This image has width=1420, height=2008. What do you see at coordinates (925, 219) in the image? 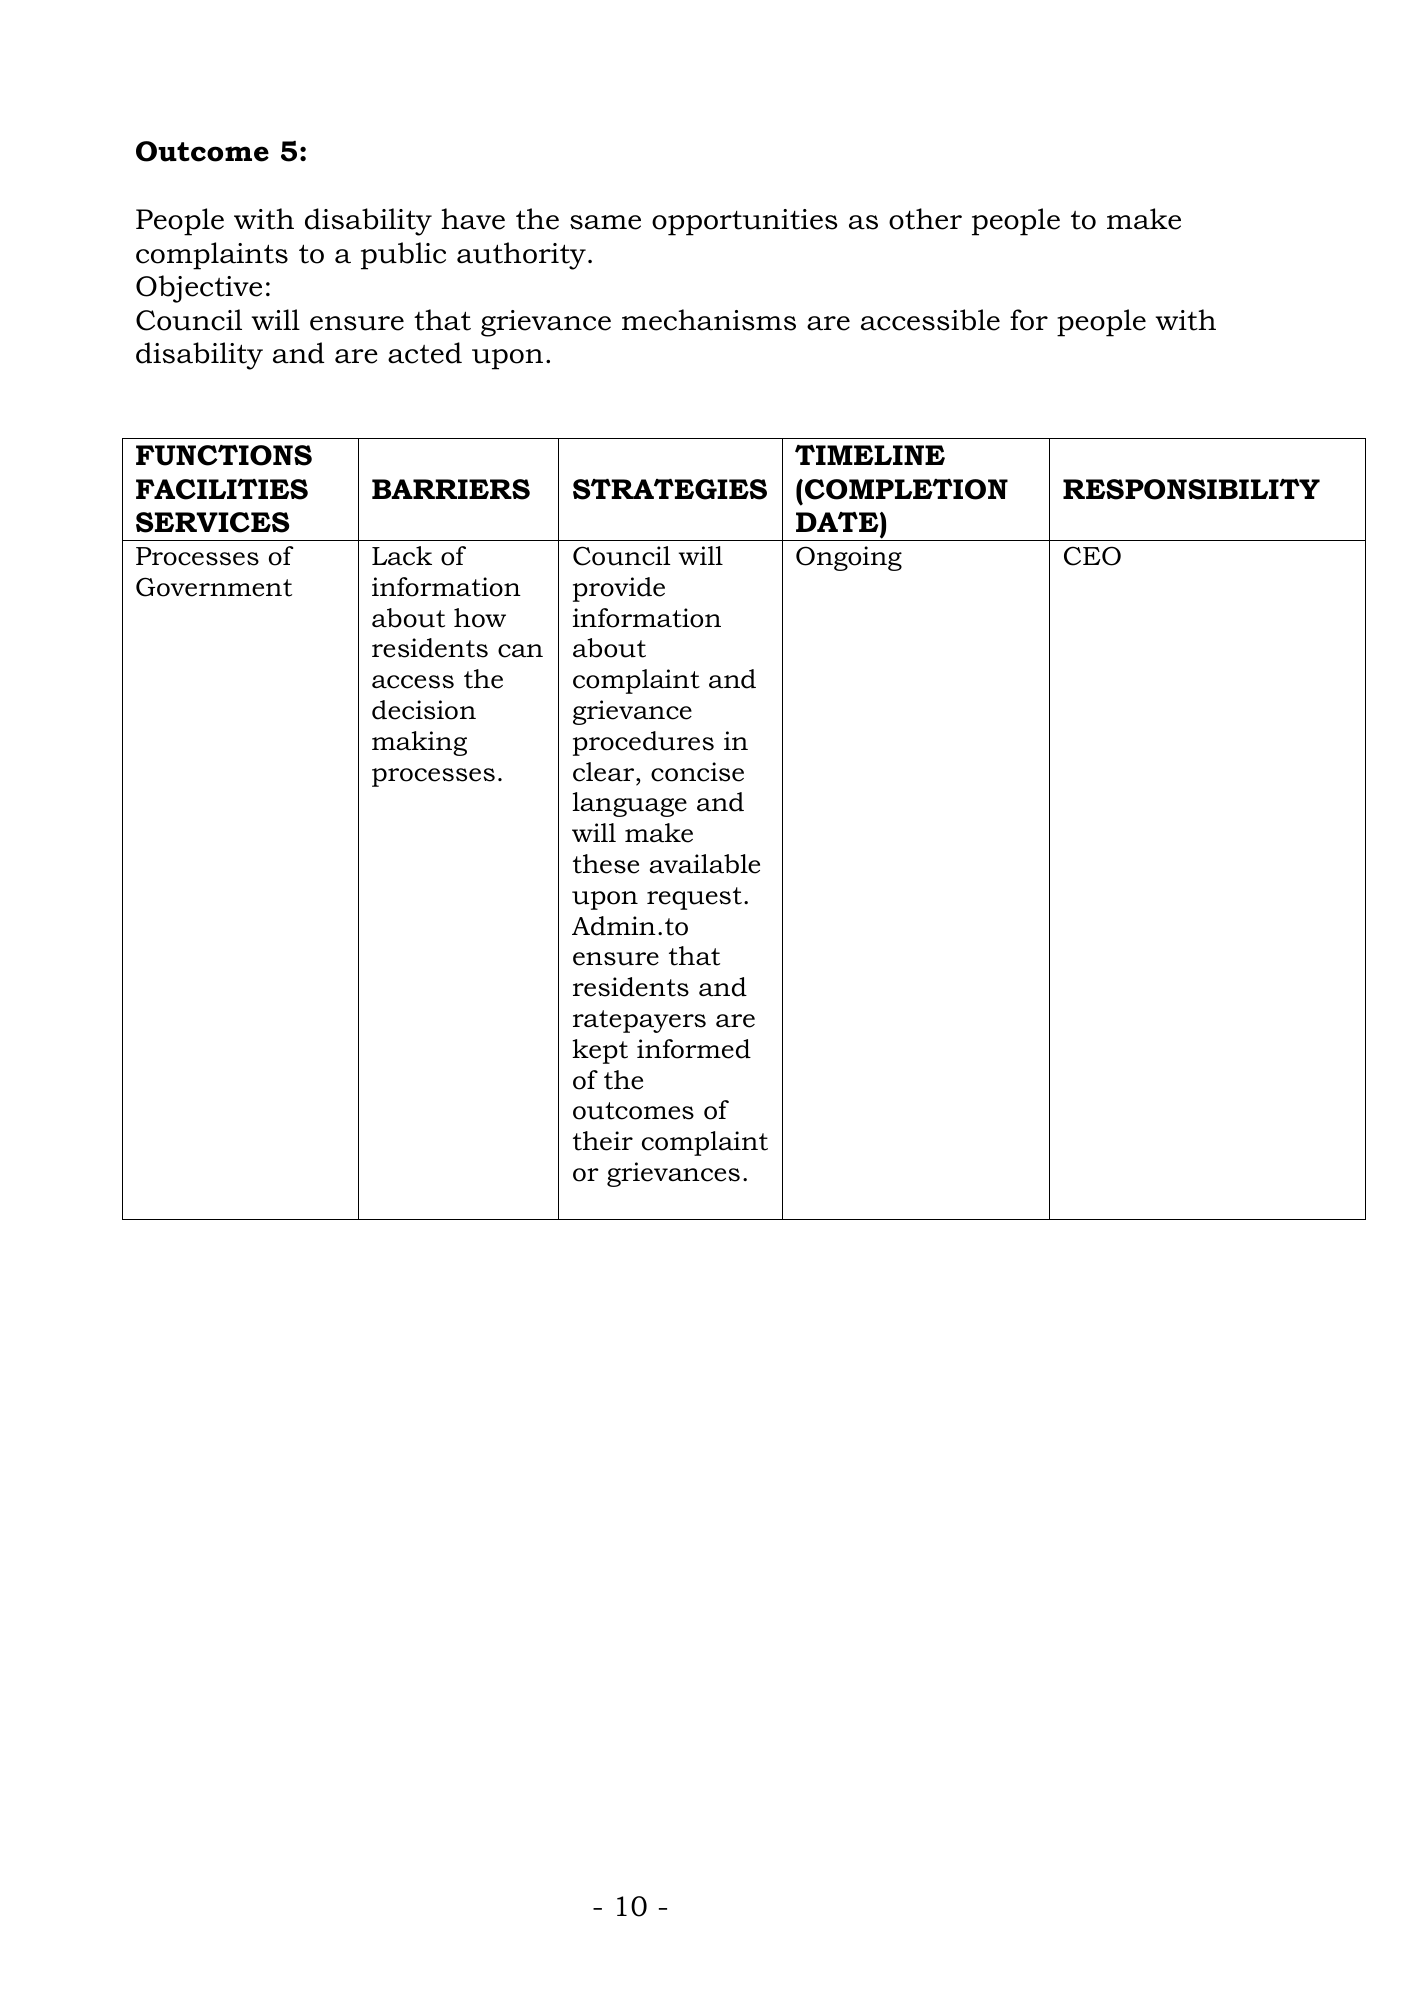
I see `other` at bounding box center [925, 219].
